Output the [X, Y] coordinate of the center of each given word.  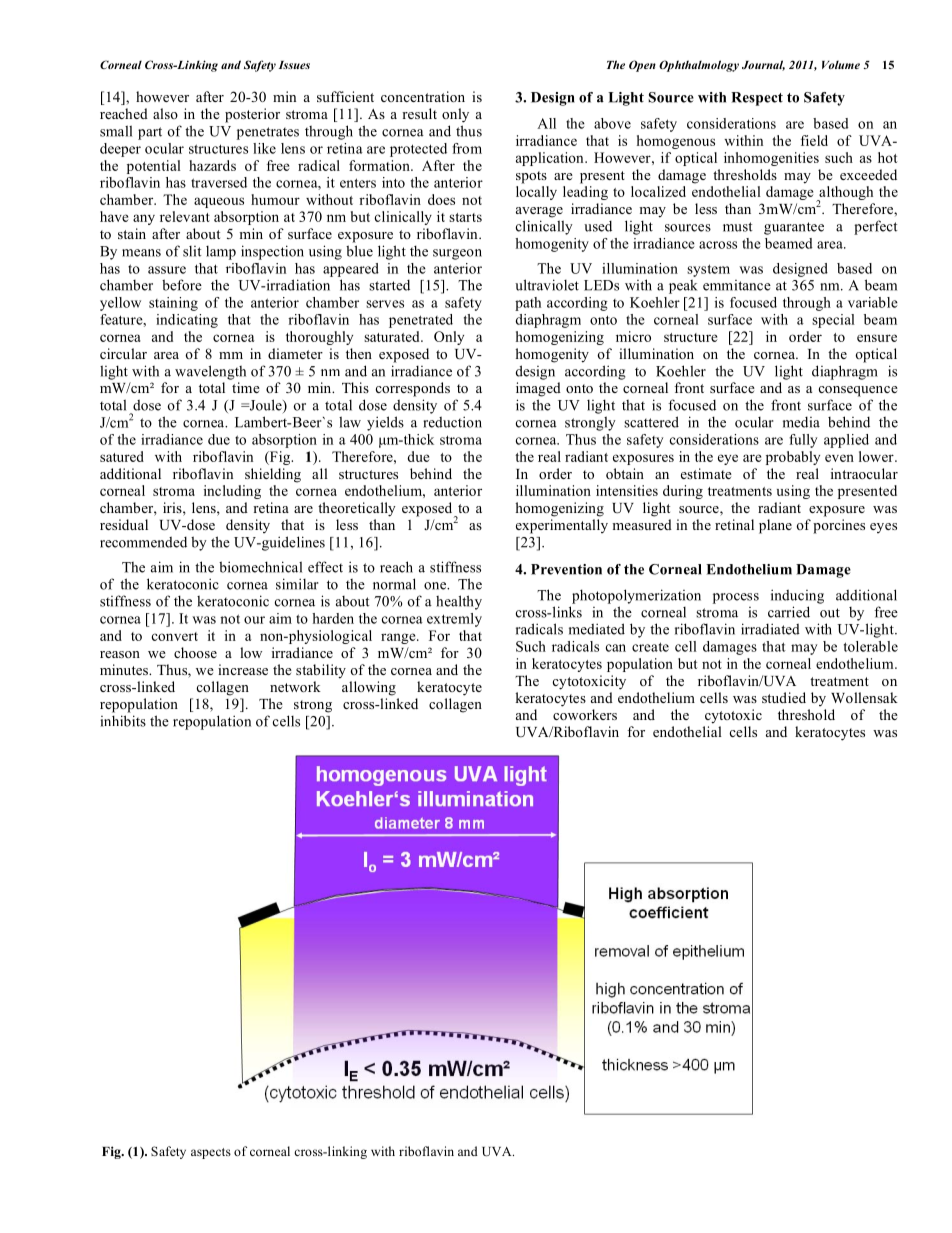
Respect [757, 99]
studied [784, 697]
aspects [211, 1153]
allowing [369, 688]
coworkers [585, 714]
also [165, 113]
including [232, 492]
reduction [452, 422]
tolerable [871, 646]
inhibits [123, 721]
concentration [423, 96]
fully [803, 441]
